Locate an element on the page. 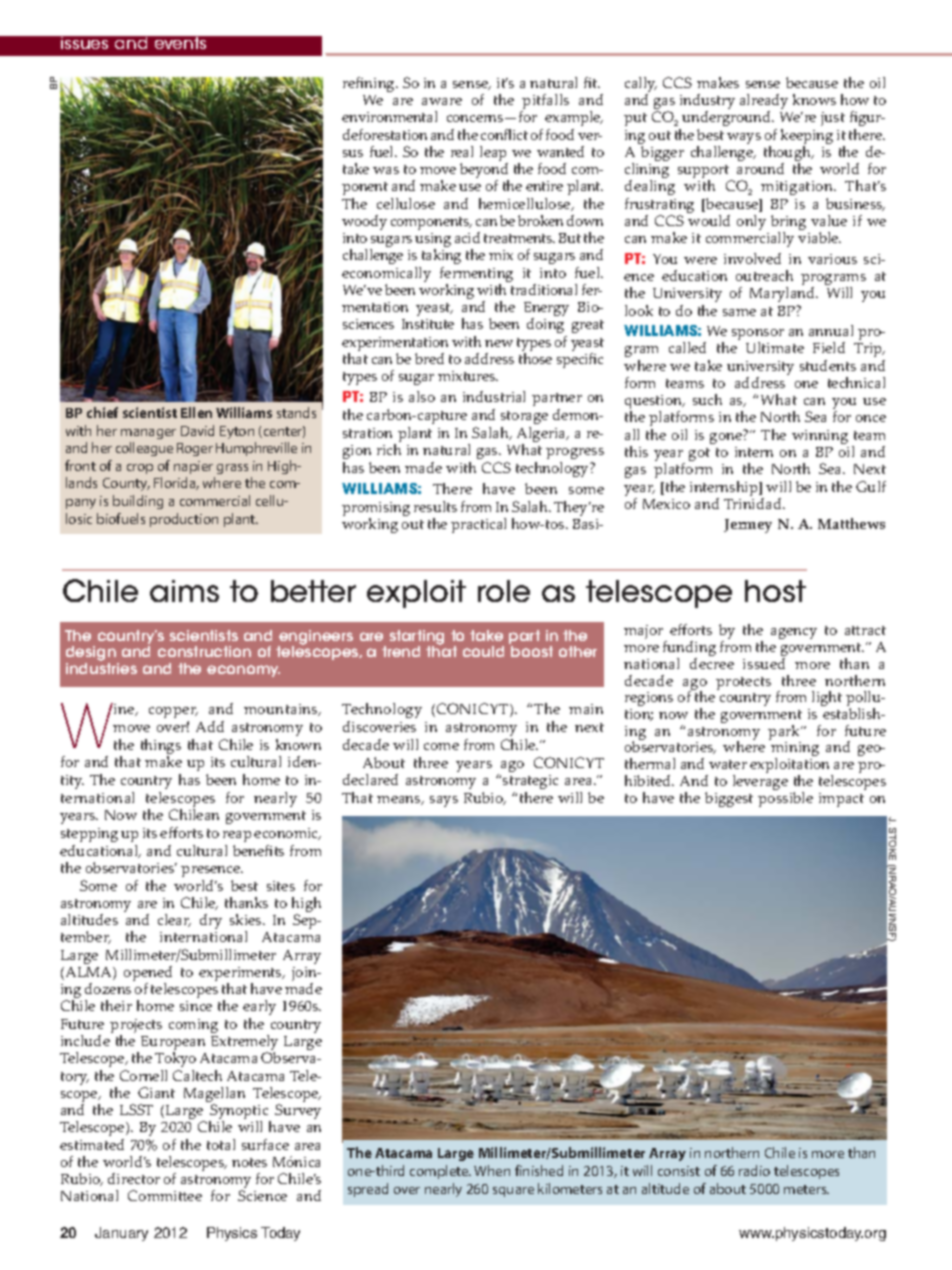  Committee is located at coordinates (165, 1195).
